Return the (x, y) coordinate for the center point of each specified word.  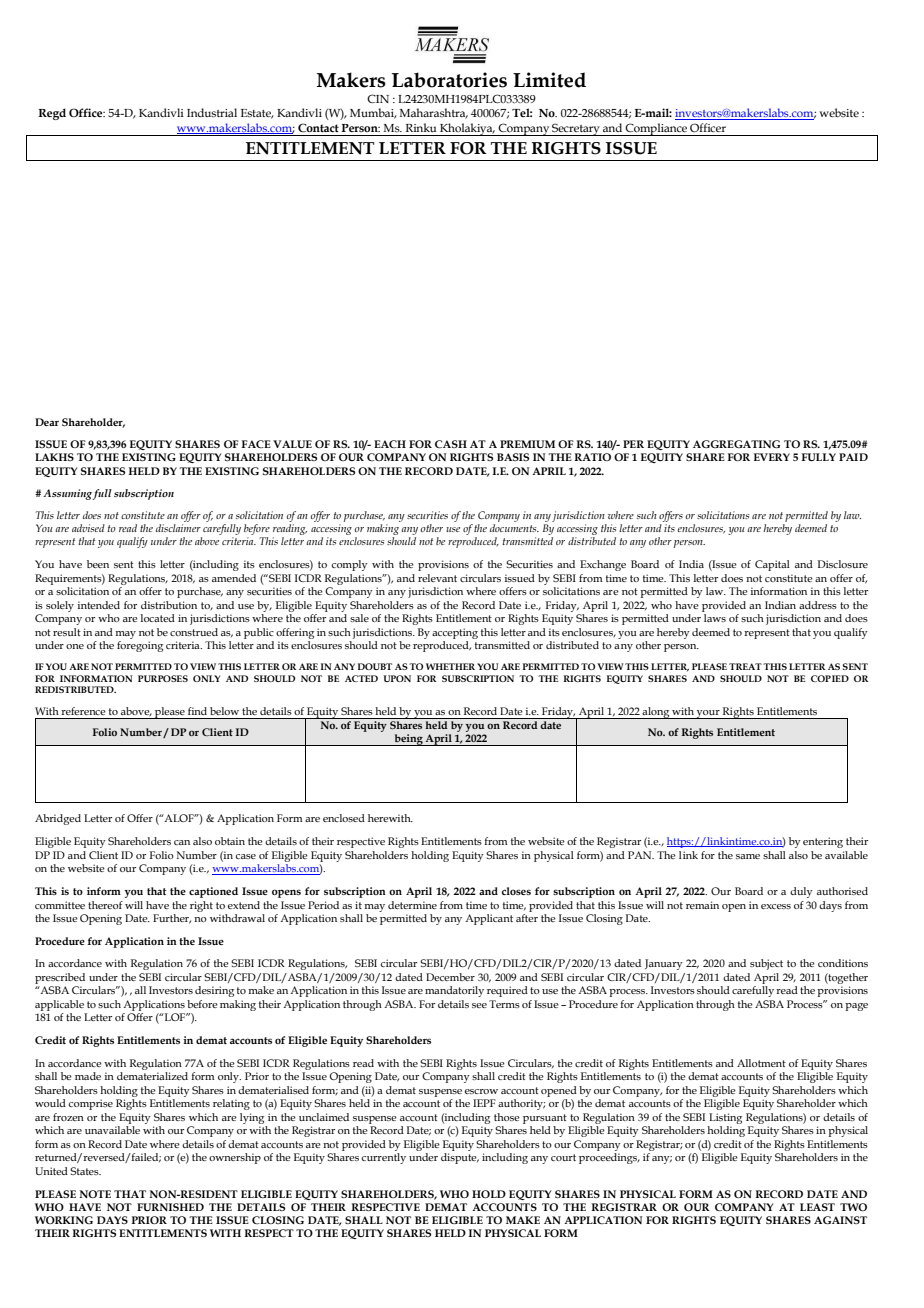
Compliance (656, 129)
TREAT (745, 666)
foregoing (140, 646)
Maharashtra (434, 113)
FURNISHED (170, 1207)
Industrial (212, 112)
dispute (460, 1158)
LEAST (817, 1207)
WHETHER (450, 666)
